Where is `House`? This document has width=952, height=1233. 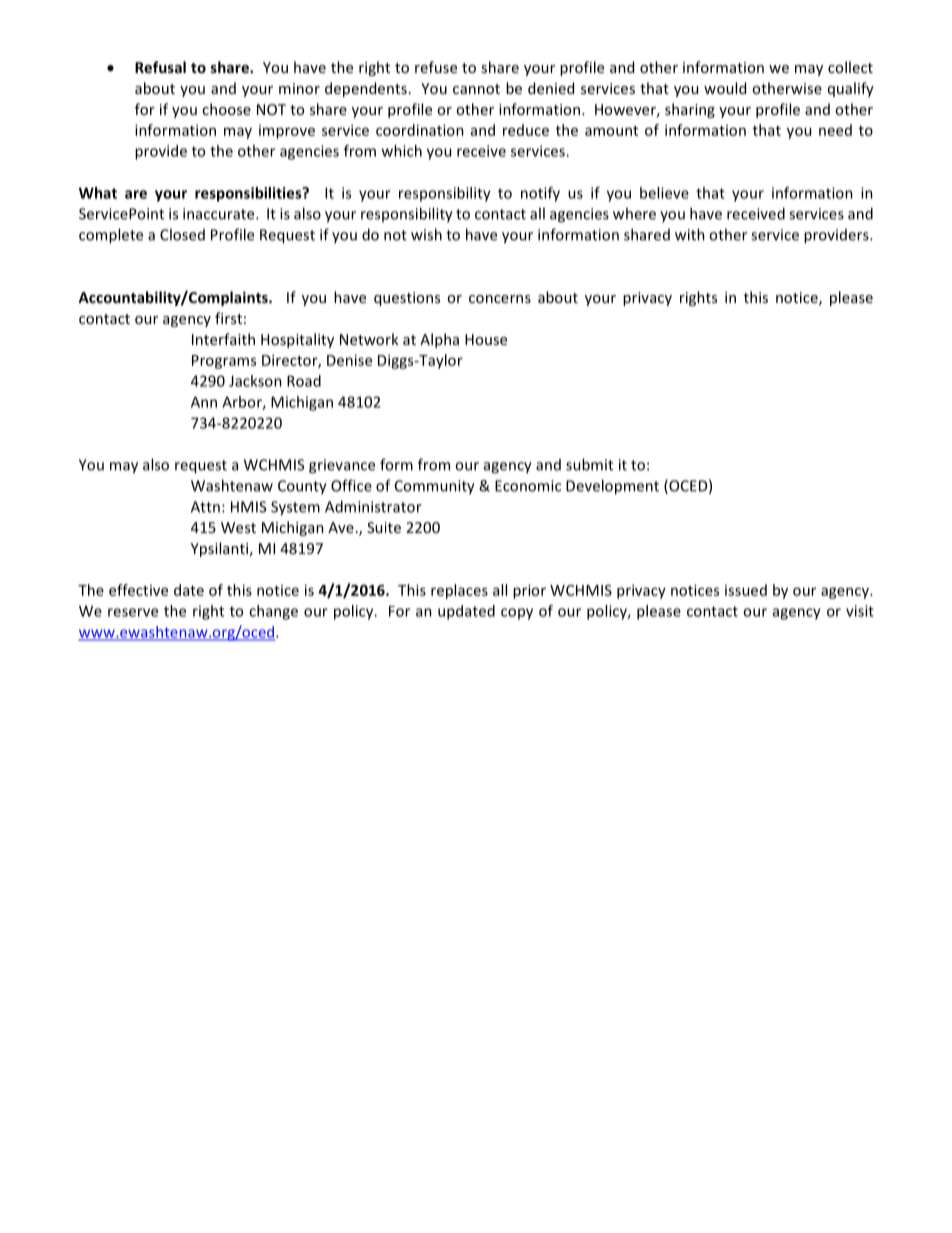 House is located at coordinates (486, 339).
